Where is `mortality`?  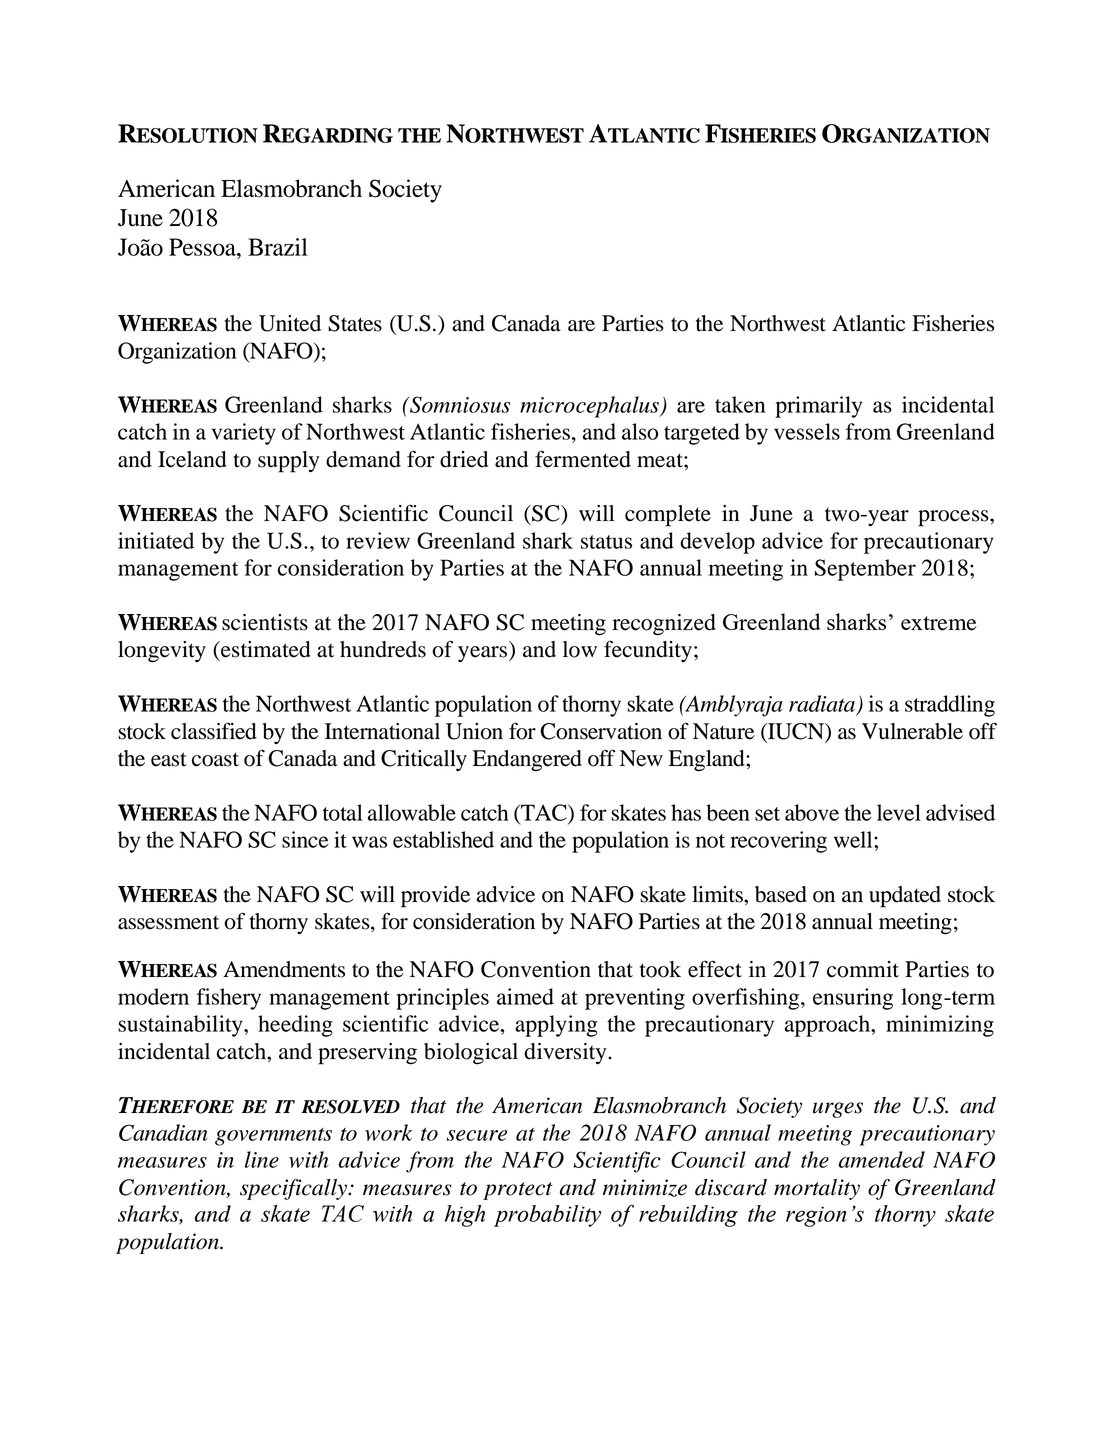 mortality is located at coordinates (817, 1189).
